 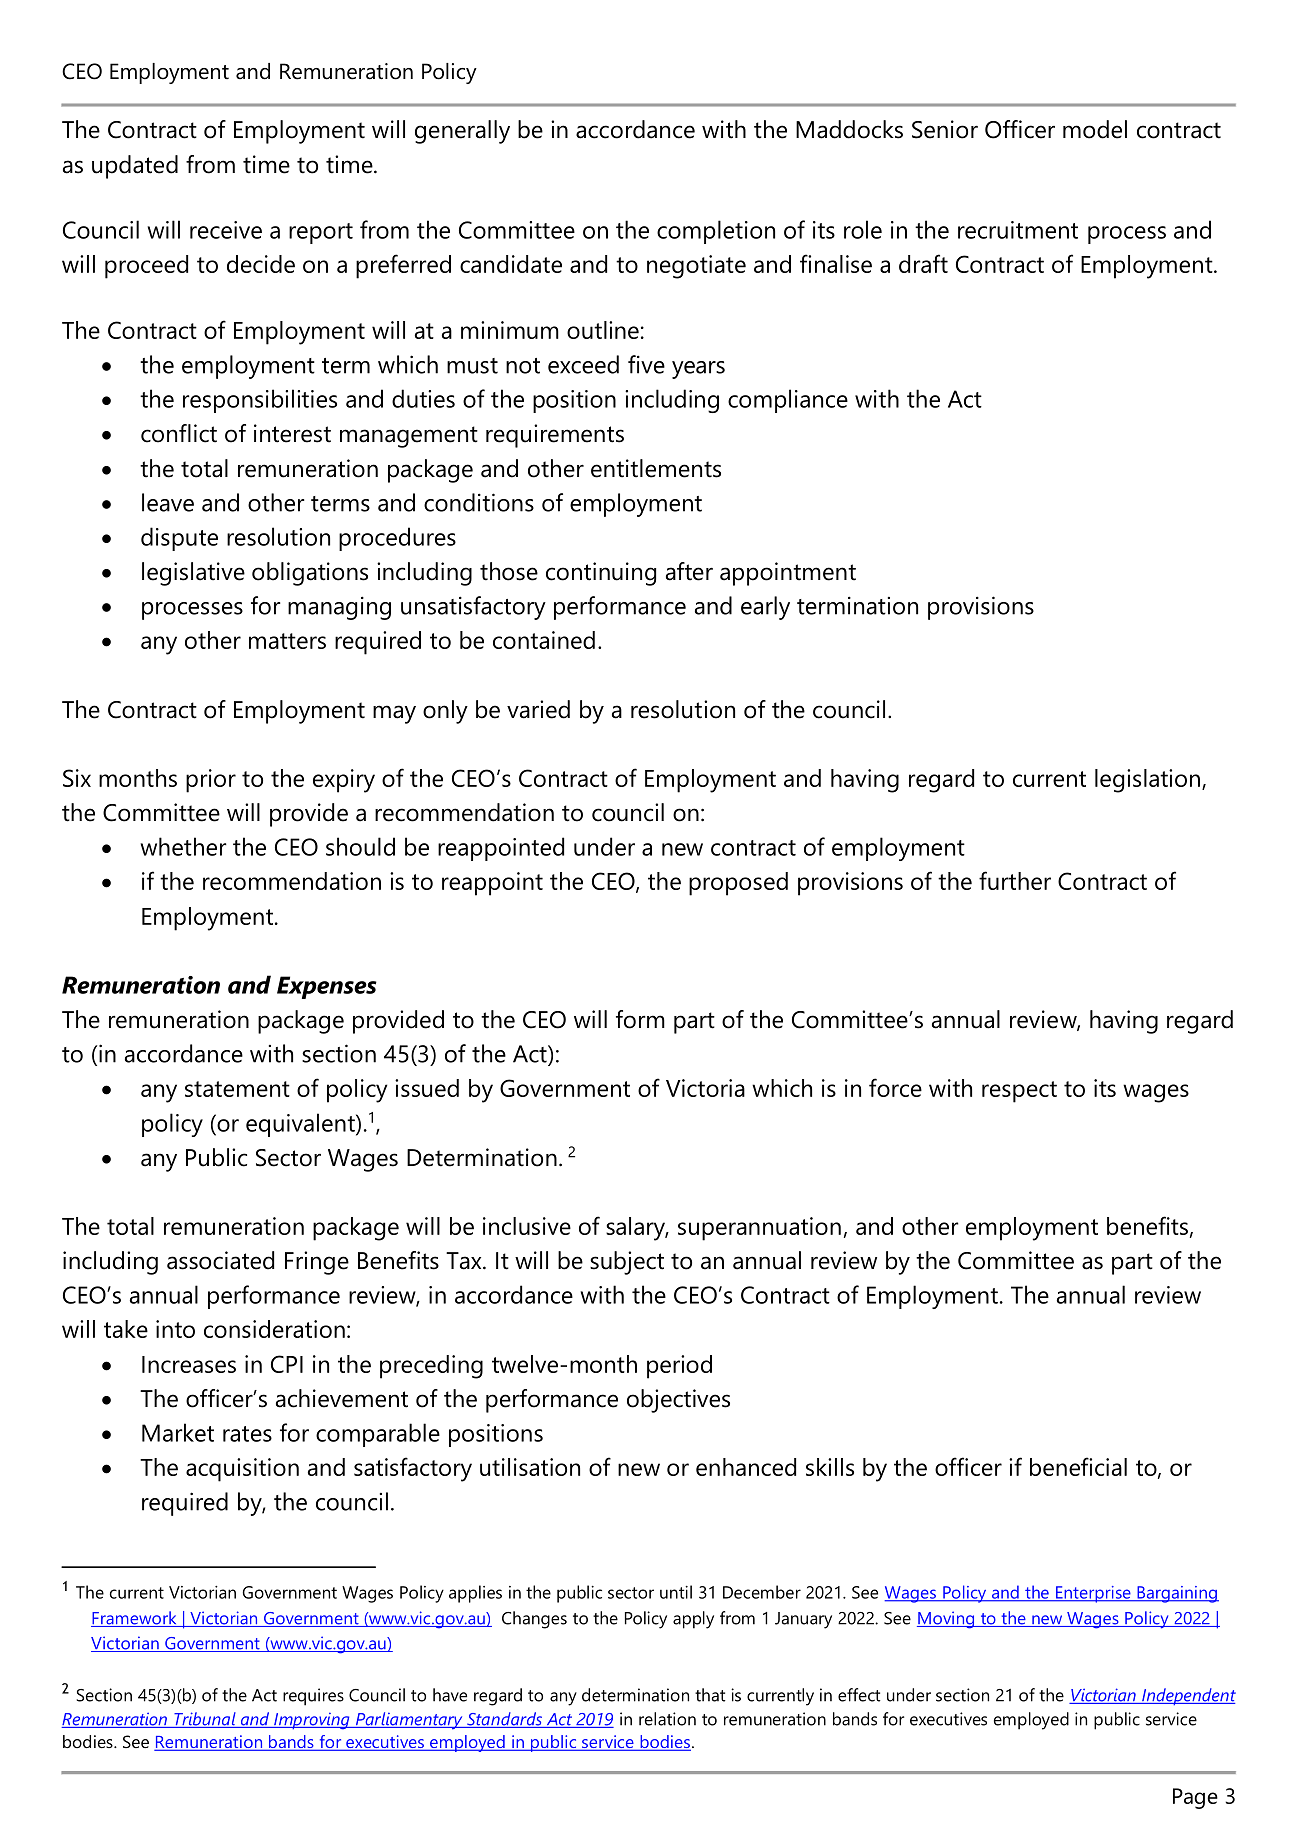 What do you see at coordinates (327, 987) in the document?
I see `Expenses` at bounding box center [327, 987].
